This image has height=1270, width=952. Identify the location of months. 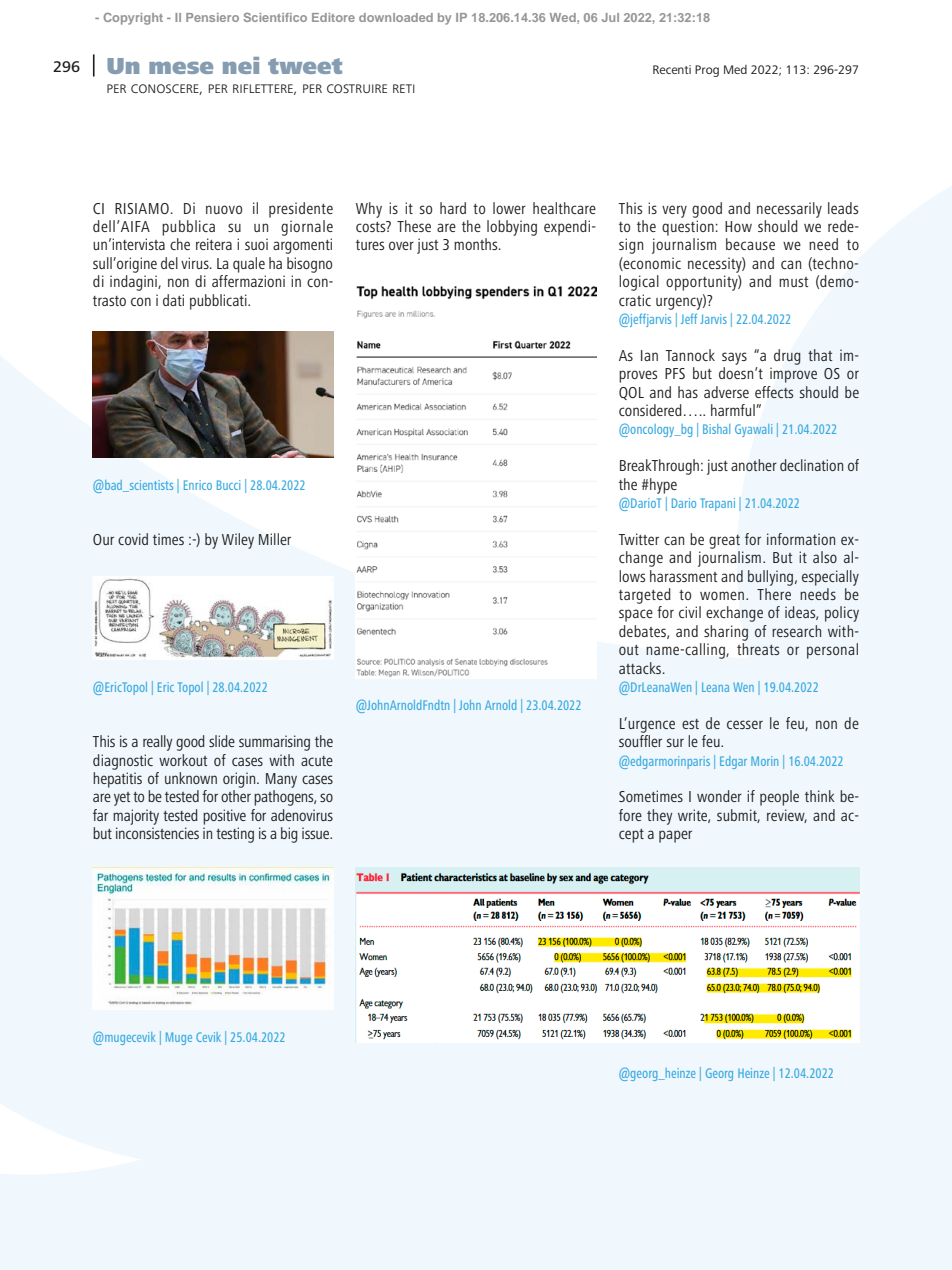
(477, 244).
